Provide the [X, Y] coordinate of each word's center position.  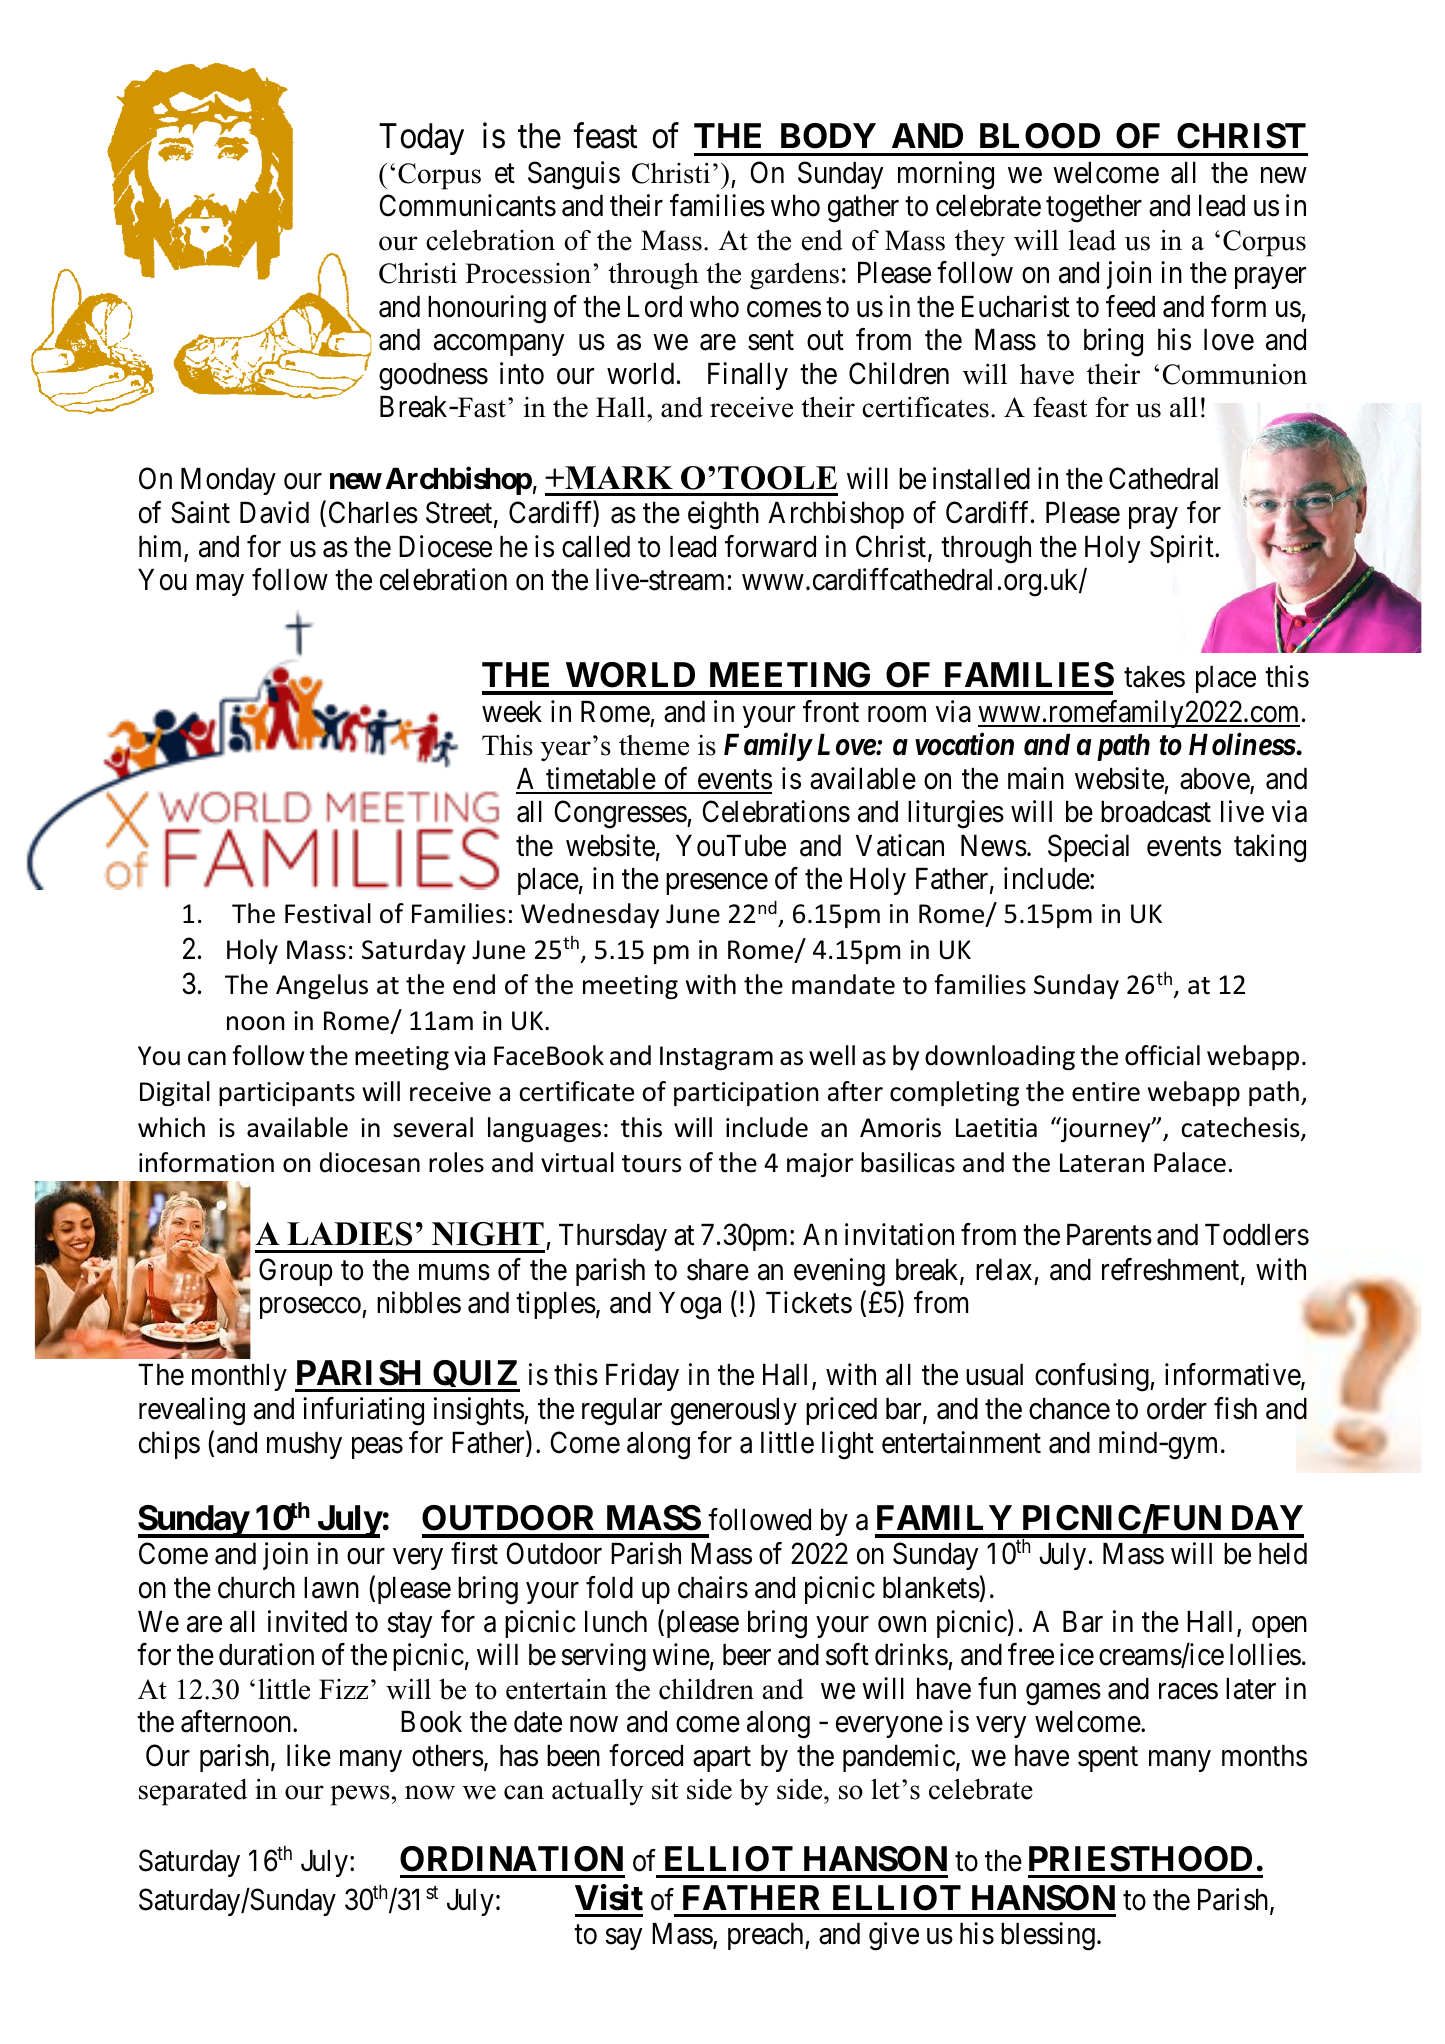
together [1094, 209]
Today [421, 139]
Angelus [322, 986]
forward [770, 546]
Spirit [1183, 549]
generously [734, 1412]
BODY [828, 136]
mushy [304, 1445]
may [220, 585]
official [1162, 1055]
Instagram [716, 1058]
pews [360, 1795]
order [1177, 1409]
